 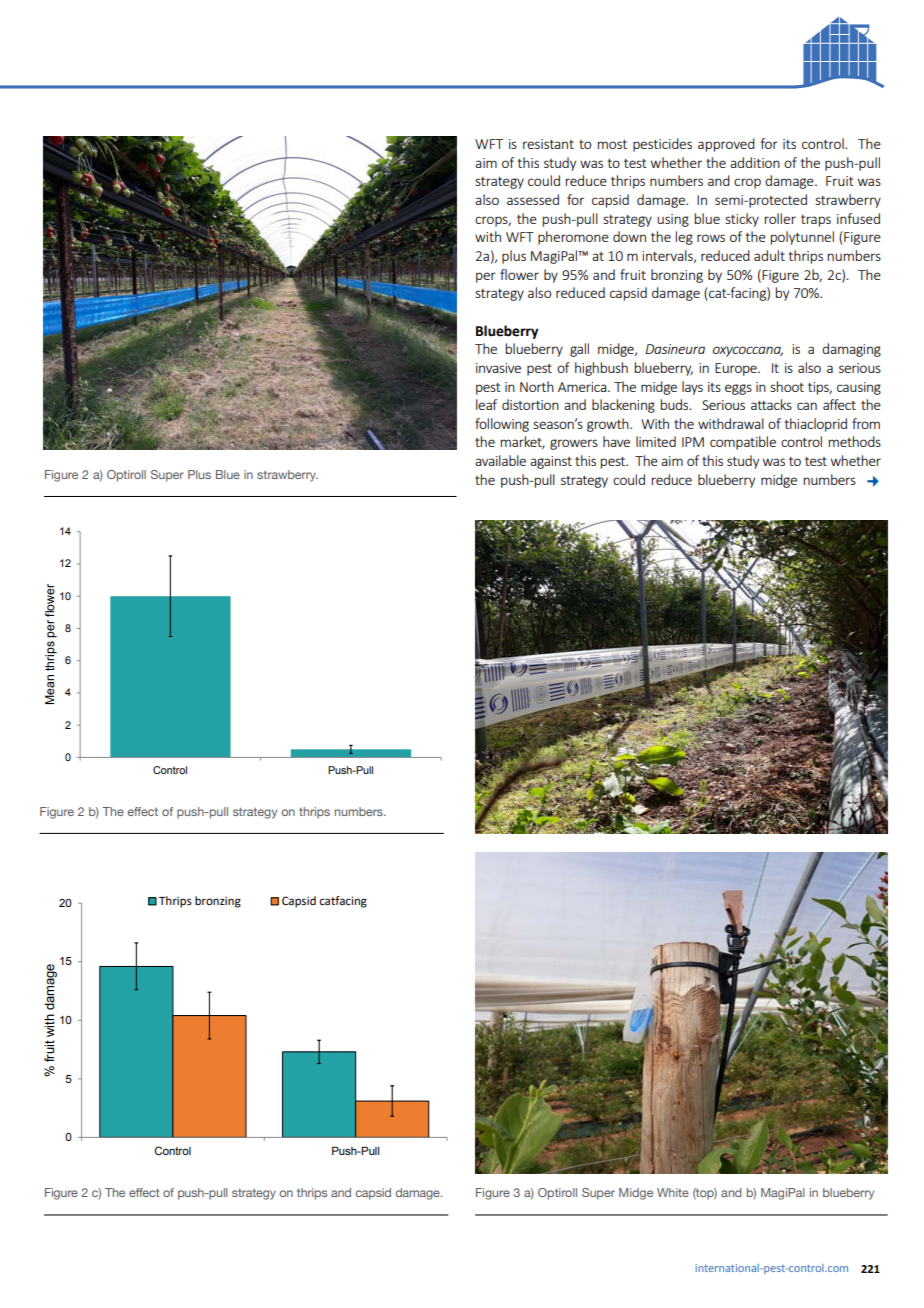 What do you see at coordinates (676, 404) in the page?
I see `buds` at bounding box center [676, 404].
